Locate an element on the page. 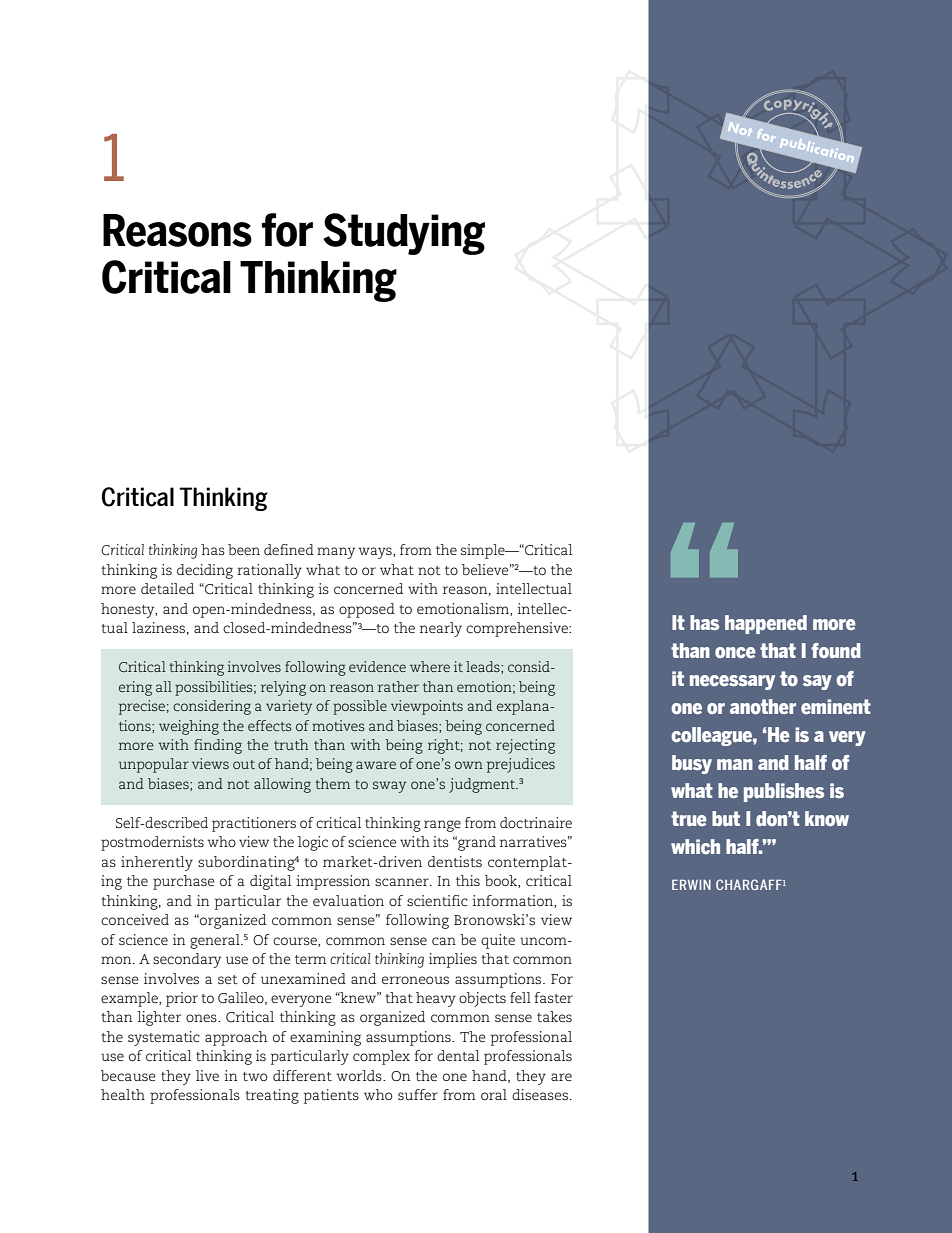 The width and height of the page is (952, 1233). happened is located at coordinates (766, 624).
